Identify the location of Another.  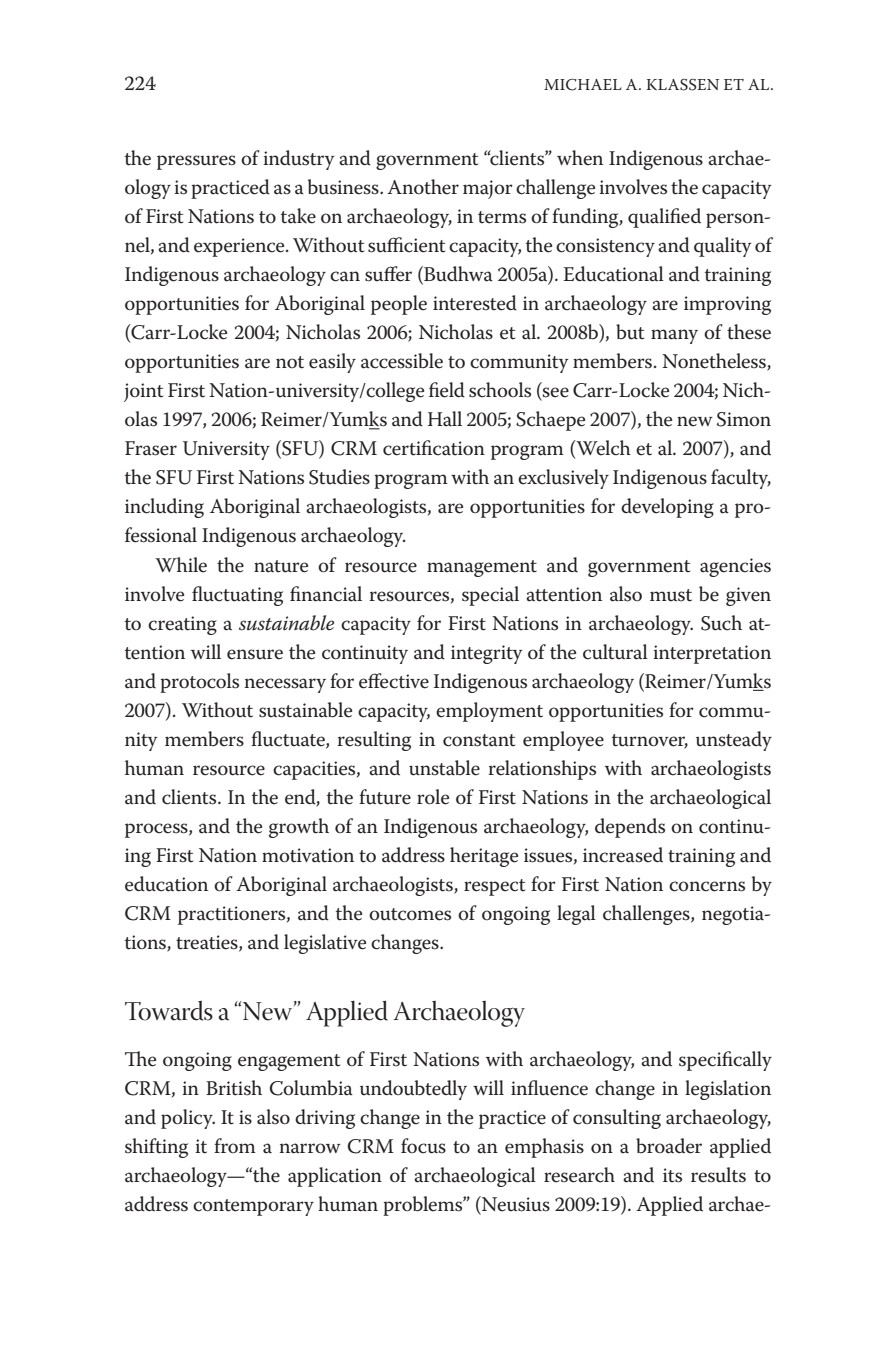
(423, 187).
